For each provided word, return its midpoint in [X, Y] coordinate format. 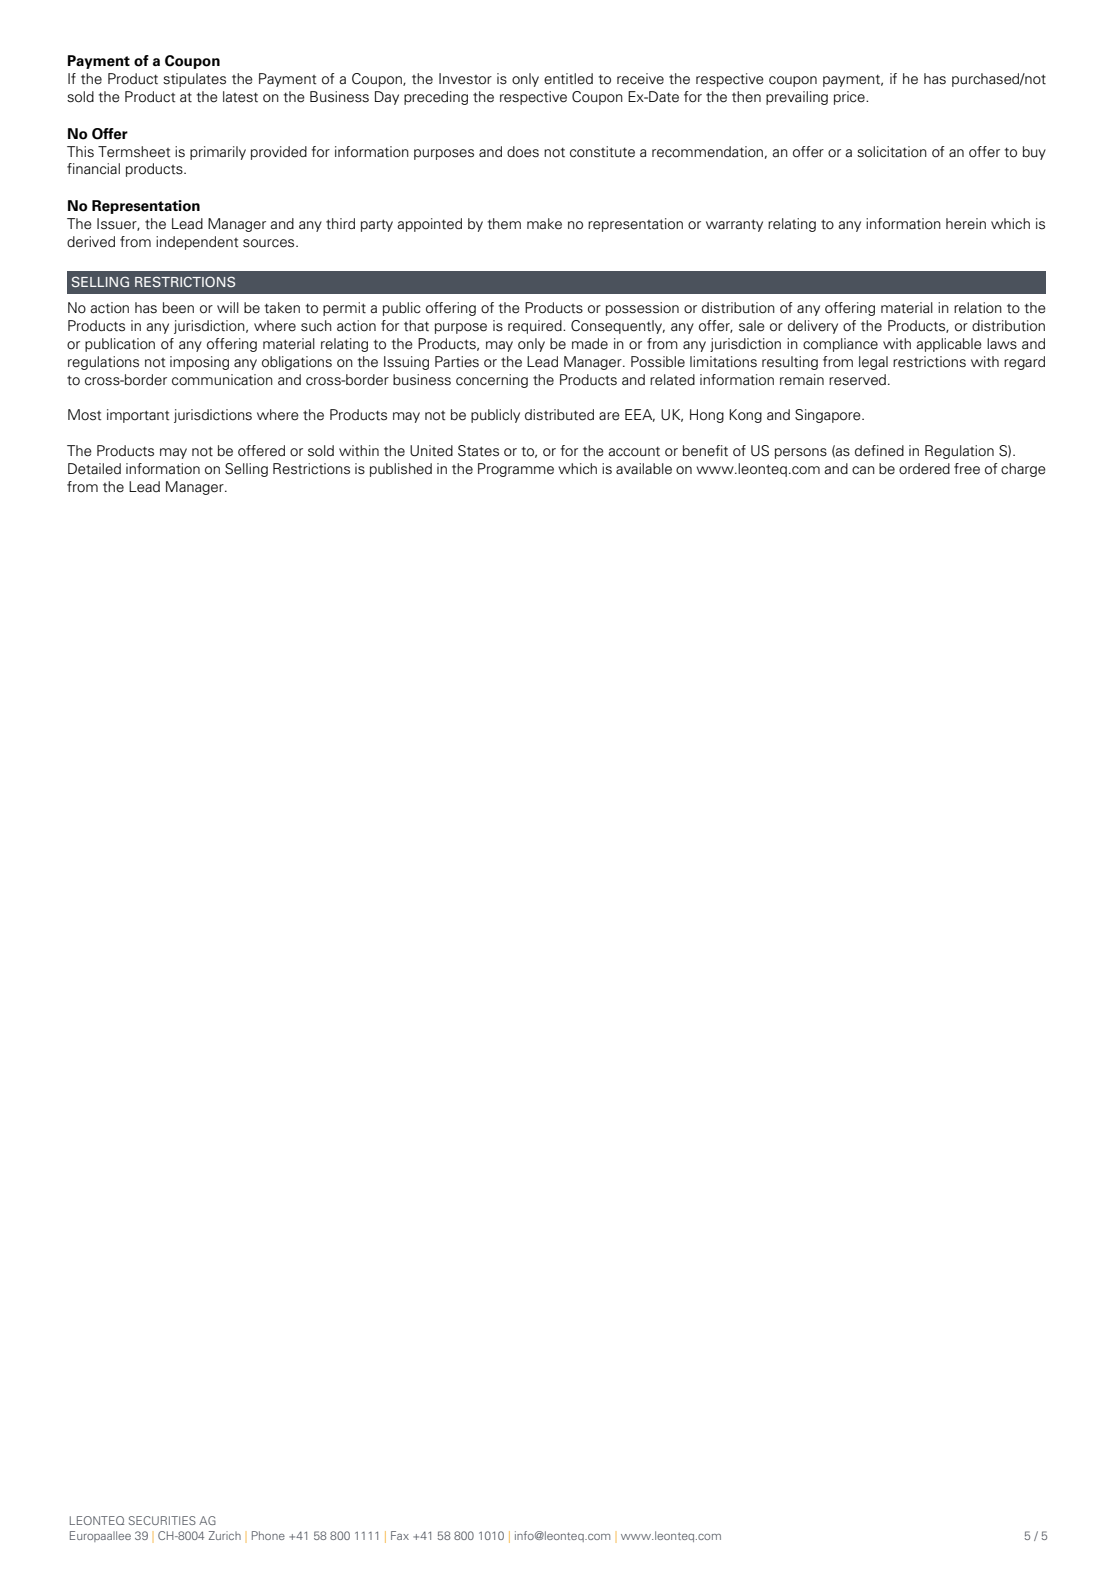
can [863, 470]
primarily [218, 153]
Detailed [94, 469]
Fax [400, 1535]
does [523, 152]
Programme [516, 470]
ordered [924, 469]
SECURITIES [162, 1520]
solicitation [892, 152]
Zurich [225, 1535]
